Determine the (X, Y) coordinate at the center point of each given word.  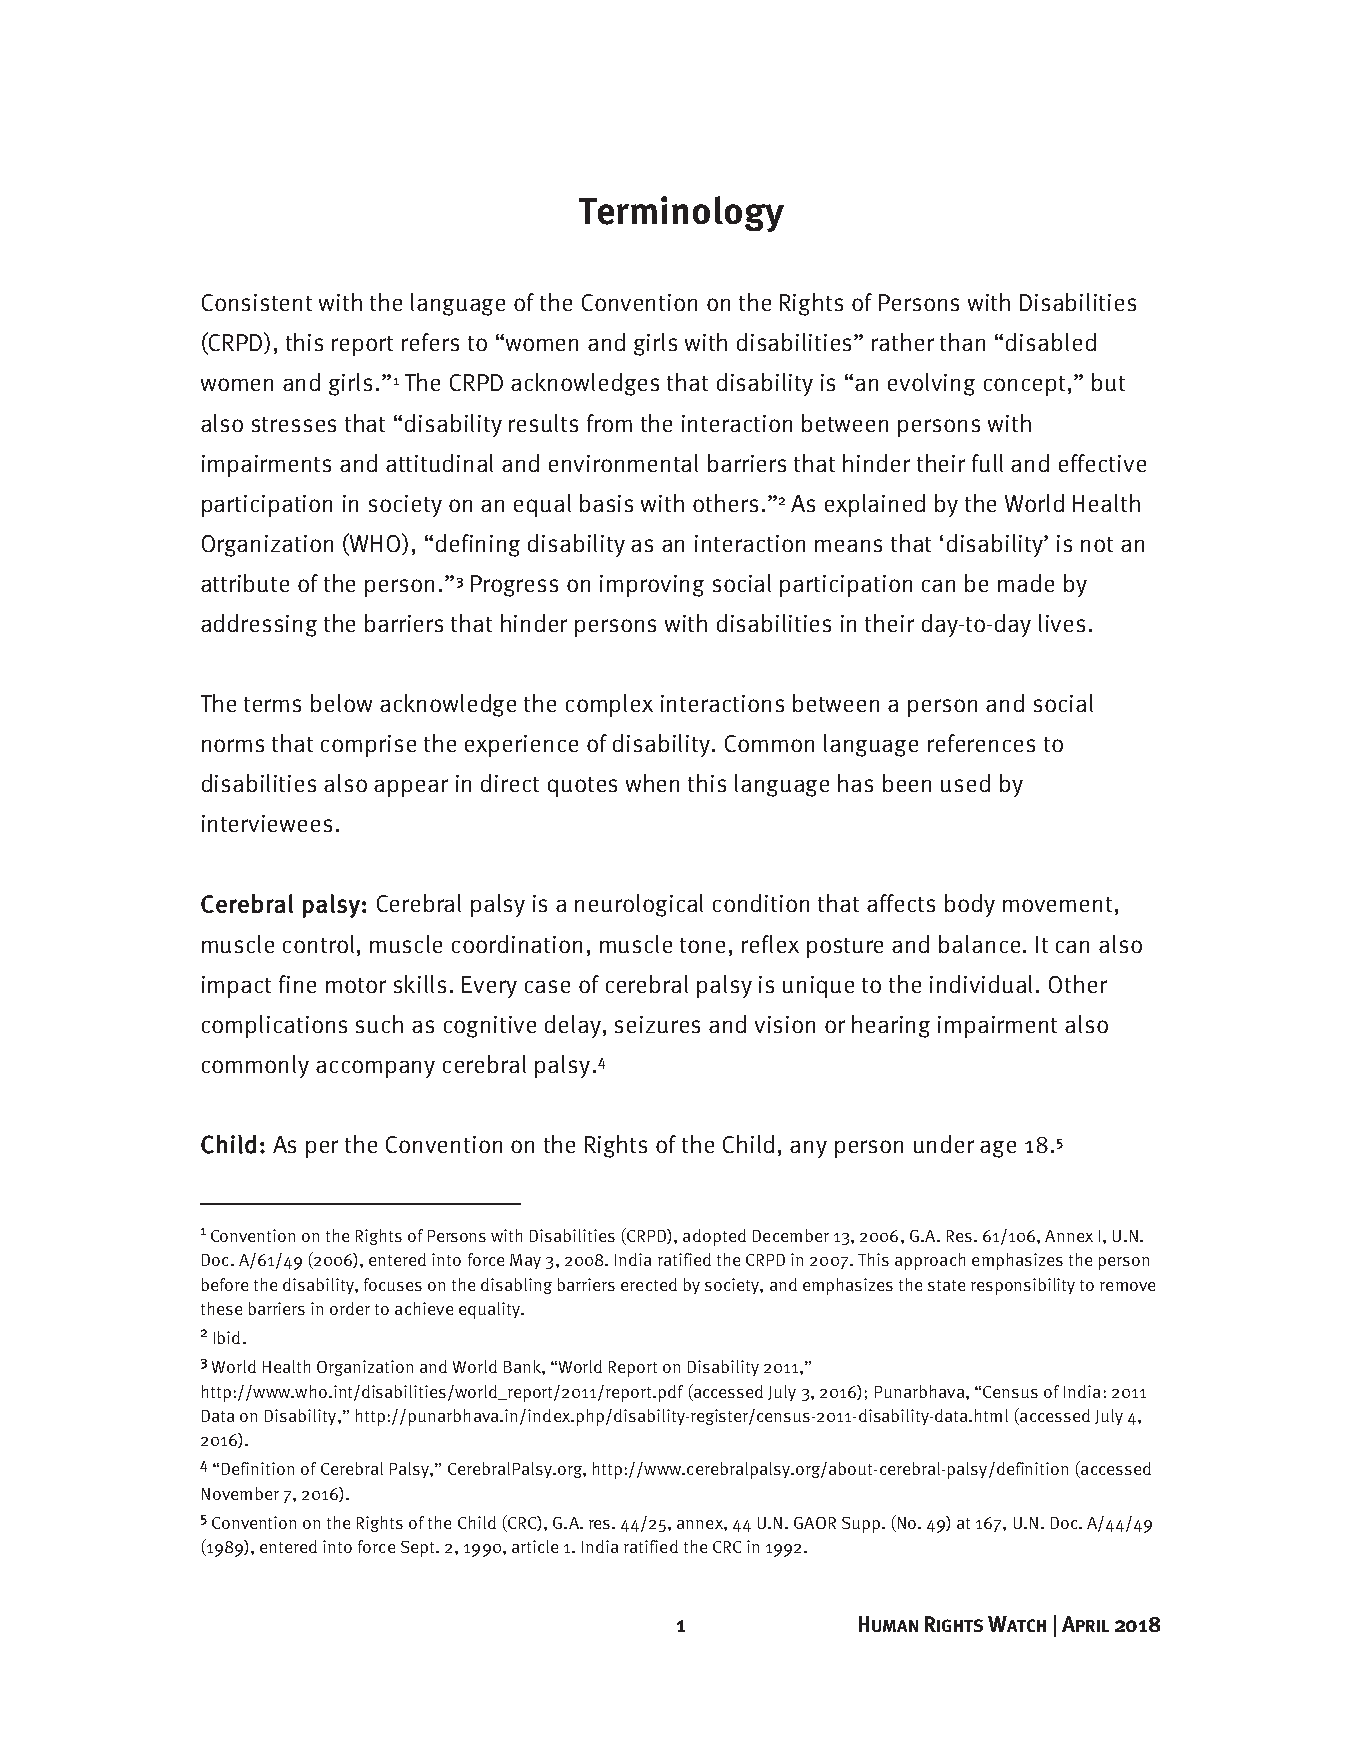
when (652, 783)
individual (983, 984)
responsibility (1023, 1286)
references (981, 743)
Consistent (257, 302)
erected (649, 1284)
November (240, 1493)
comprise (368, 746)
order (350, 1308)
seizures (657, 1024)
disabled (1051, 342)
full (987, 463)
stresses (294, 424)
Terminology (681, 214)
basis (606, 503)
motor (356, 985)
